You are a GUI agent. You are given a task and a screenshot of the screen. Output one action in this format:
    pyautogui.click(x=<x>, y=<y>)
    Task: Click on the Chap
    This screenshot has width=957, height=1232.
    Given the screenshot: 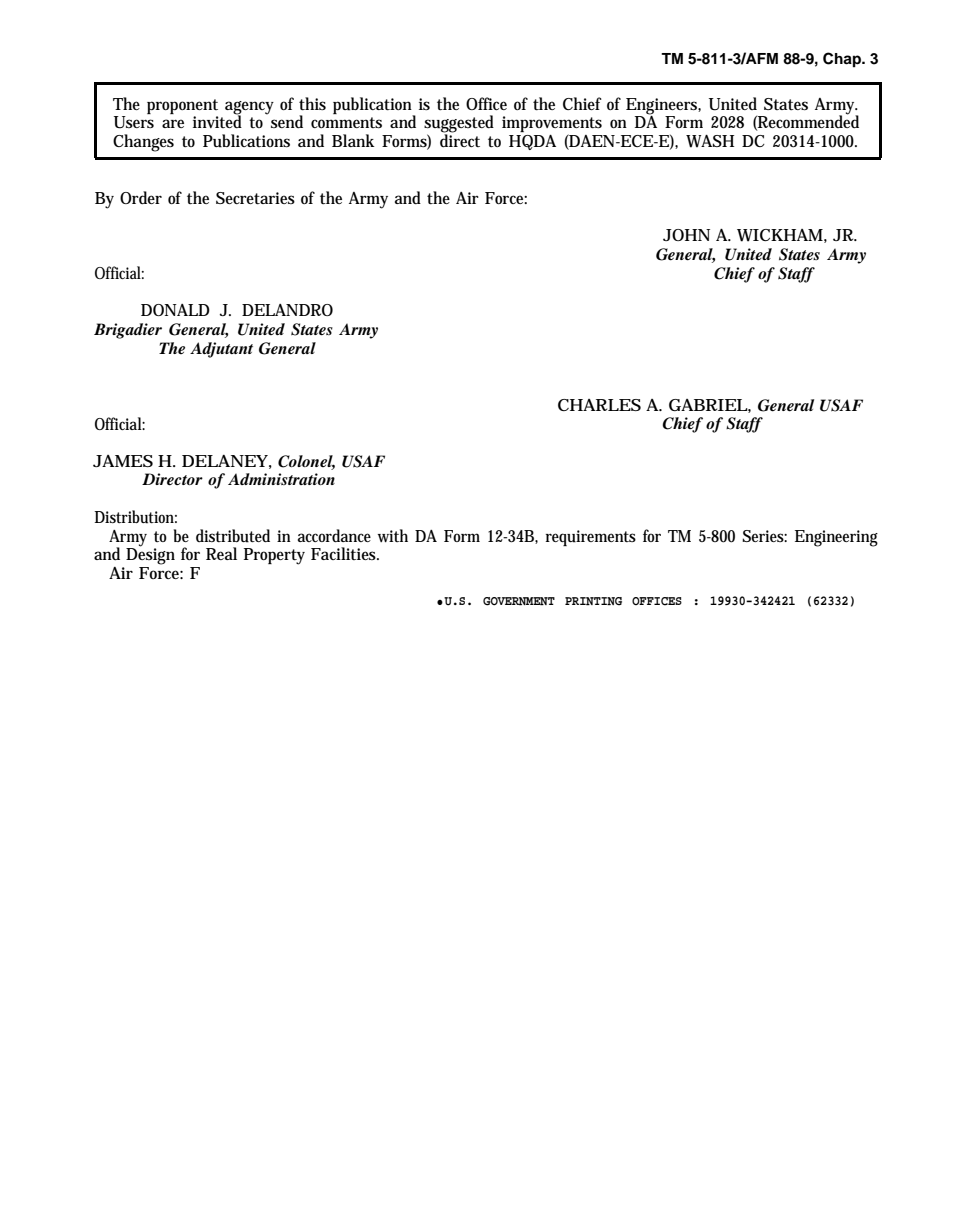 What is the action you would take?
    pyautogui.click(x=843, y=60)
